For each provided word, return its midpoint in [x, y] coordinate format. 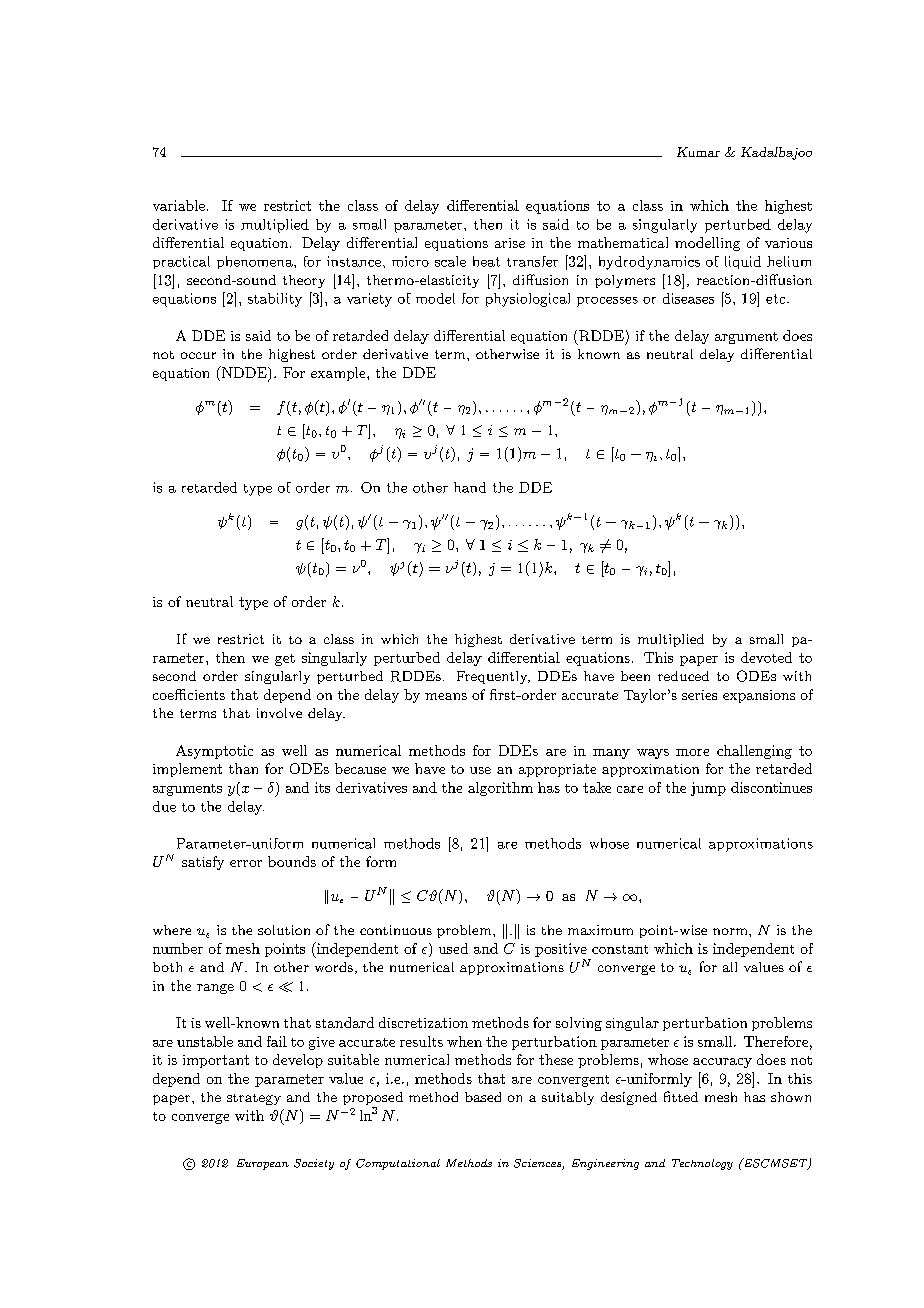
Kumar [698, 152]
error [246, 863]
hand [470, 487]
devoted [766, 657]
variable [179, 205]
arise [510, 243]
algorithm [500, 789]
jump [708, 789]
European [263, 1164]
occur [198, 355]
